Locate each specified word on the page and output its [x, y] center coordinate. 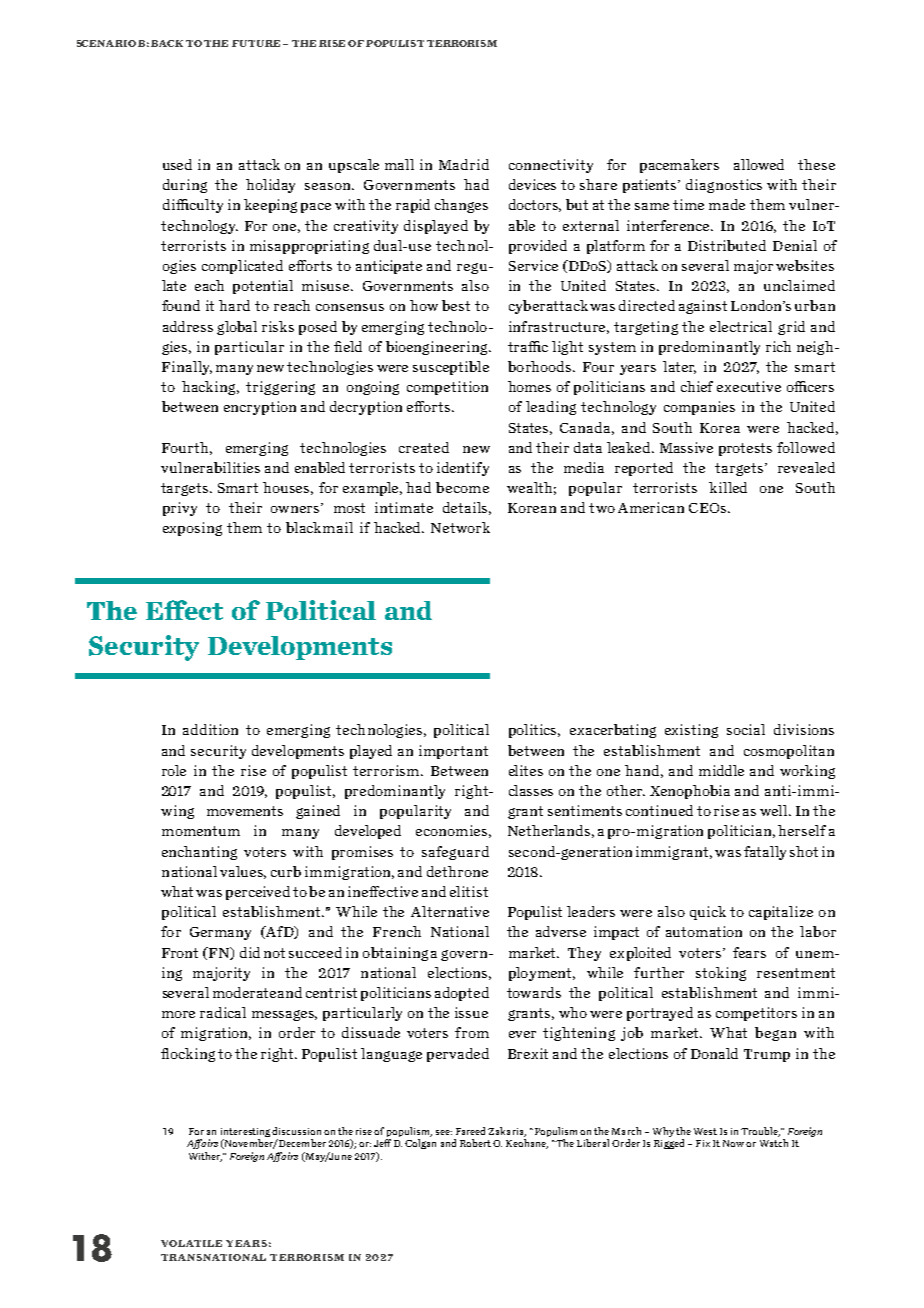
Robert [475, 1143]
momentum [201, 831]
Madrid [464, 164]
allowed [759, 164]
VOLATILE [191, 1243]
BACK [167, 43]
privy [180, 509]
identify [463, 469]
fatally [765, 853]
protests [745, 449]
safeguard [455, 853]
